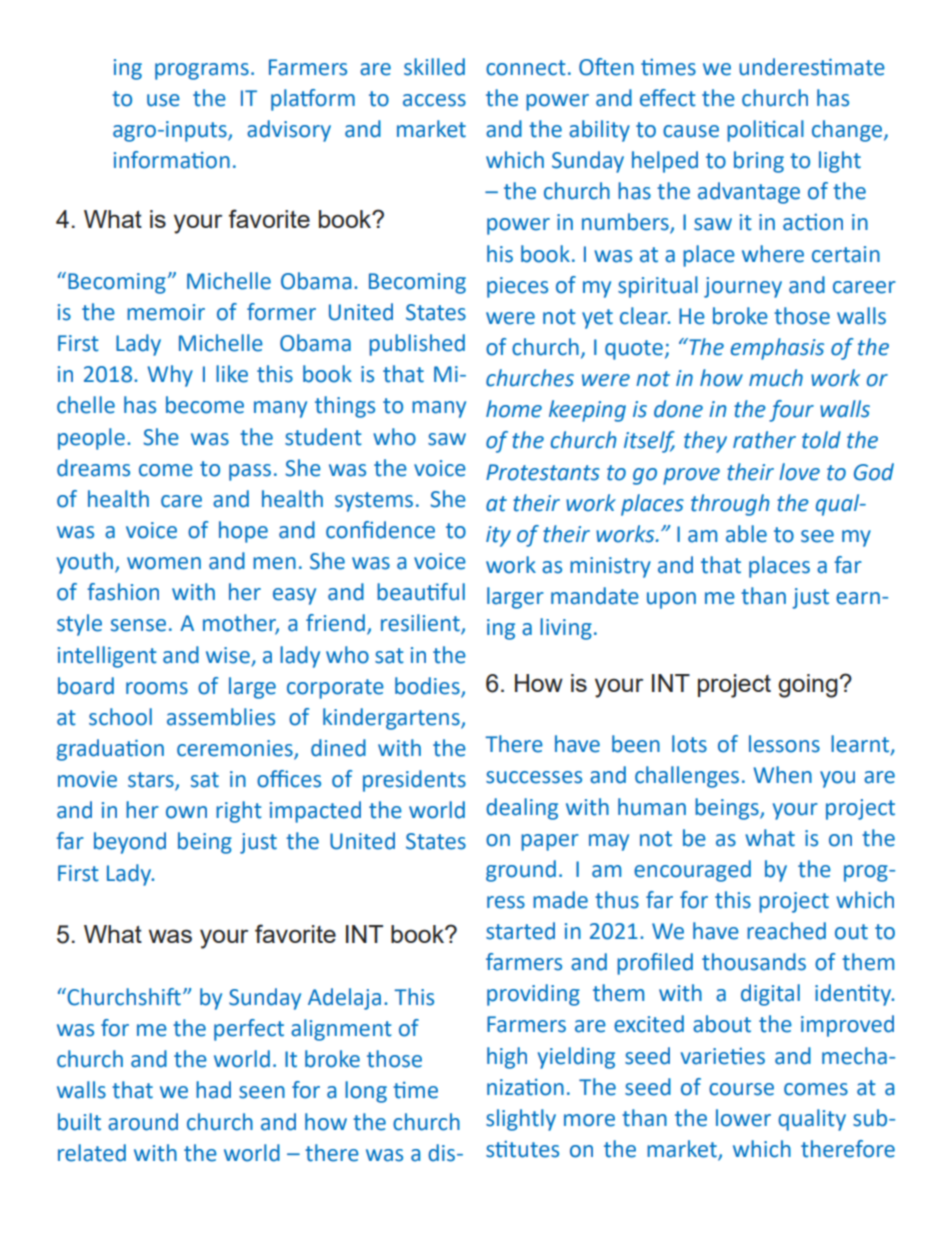 This screenshot has height=1233, width=952. I want to click on political, so click(765, 131).
